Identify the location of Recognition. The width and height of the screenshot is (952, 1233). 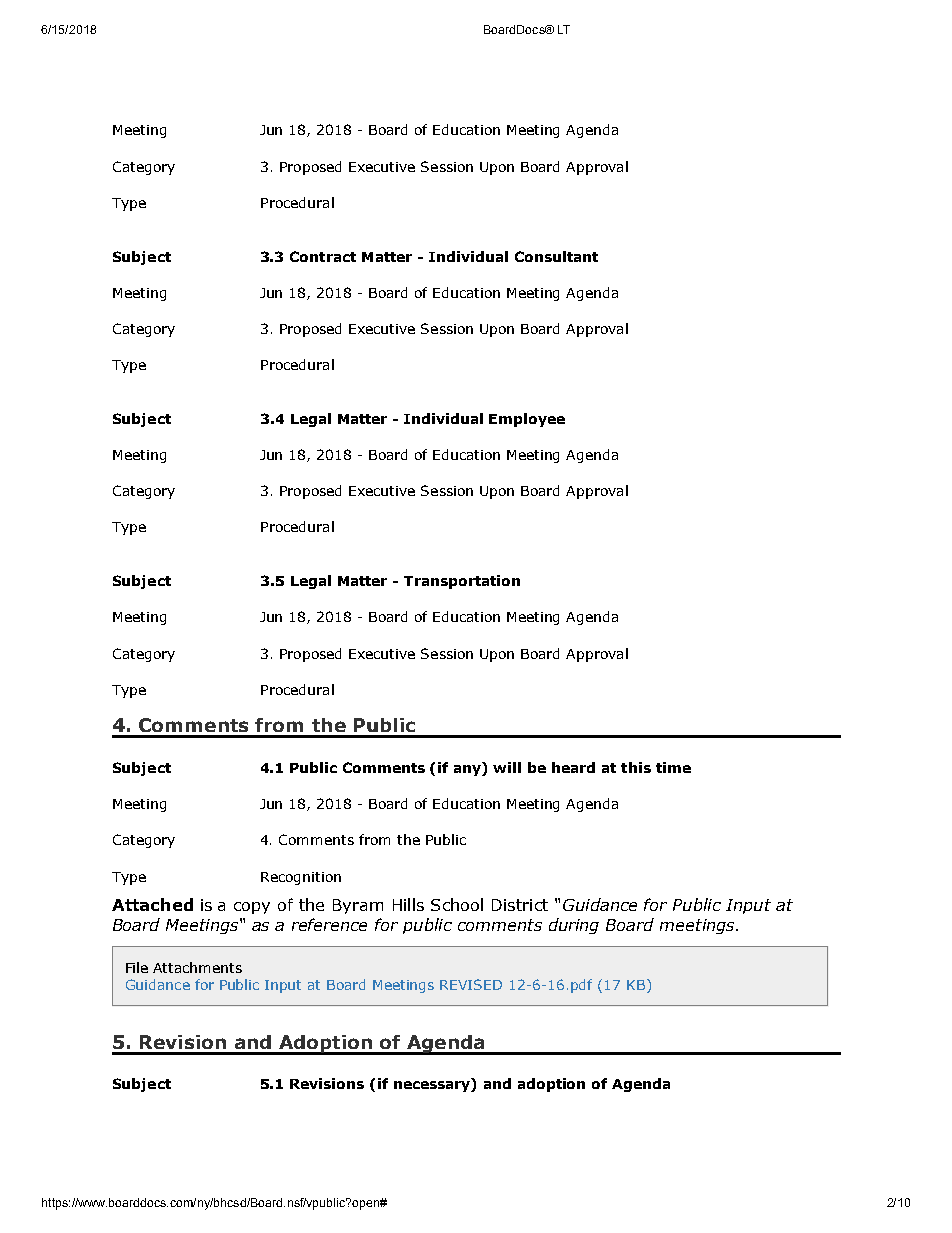
(301, 878).
